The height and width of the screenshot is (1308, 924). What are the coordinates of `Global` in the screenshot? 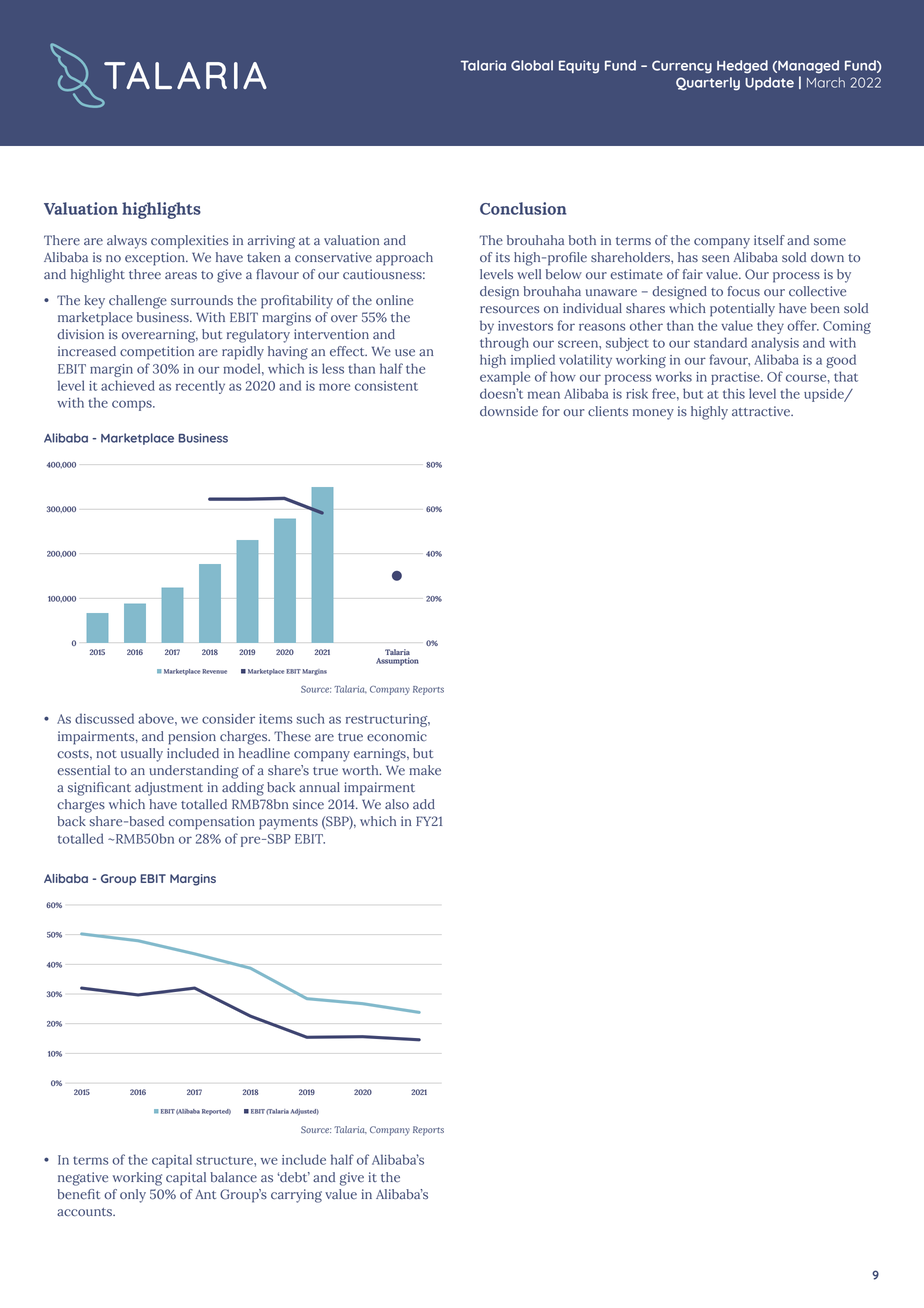 It's located at (532, 65).
